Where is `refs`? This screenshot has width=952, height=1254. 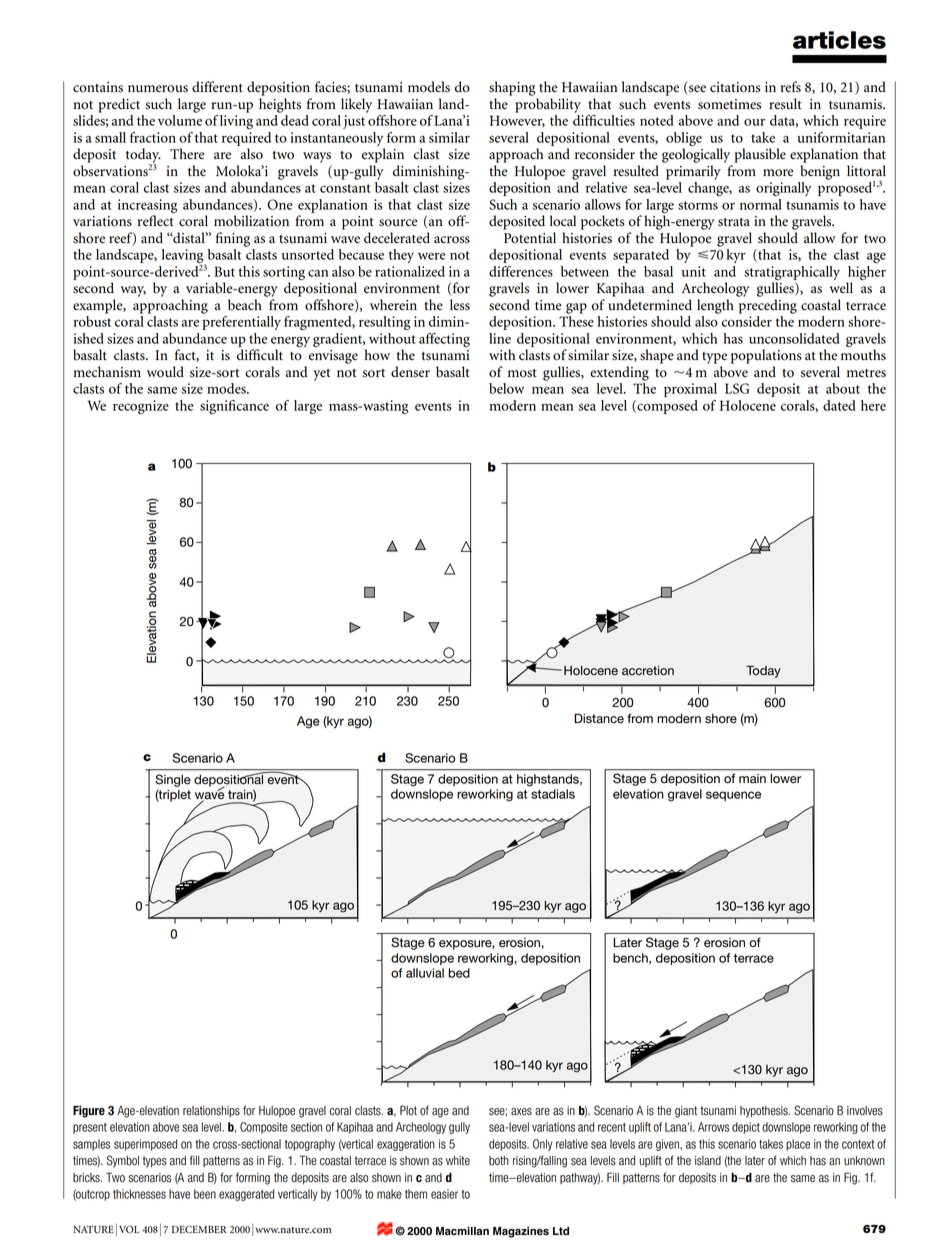 refs is located at coordinates (791, 87).
